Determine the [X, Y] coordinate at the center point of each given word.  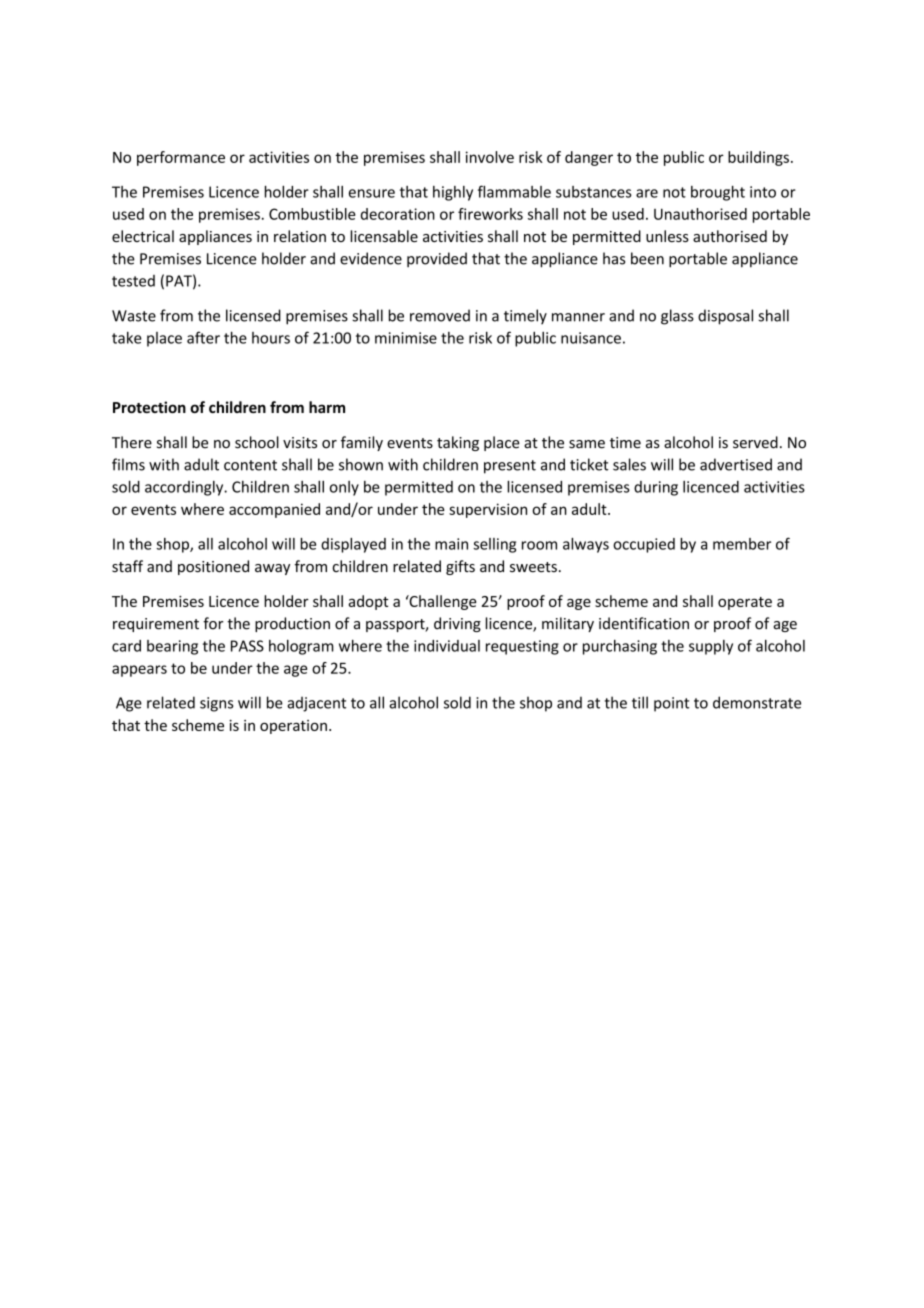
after [203, 337]
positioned [213, 567]
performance [181, 158]
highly [453, 193]
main [451, 544]
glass [677, 317]
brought [718, 193]
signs [216, 704]
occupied [644, 545]
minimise [406, 338]
